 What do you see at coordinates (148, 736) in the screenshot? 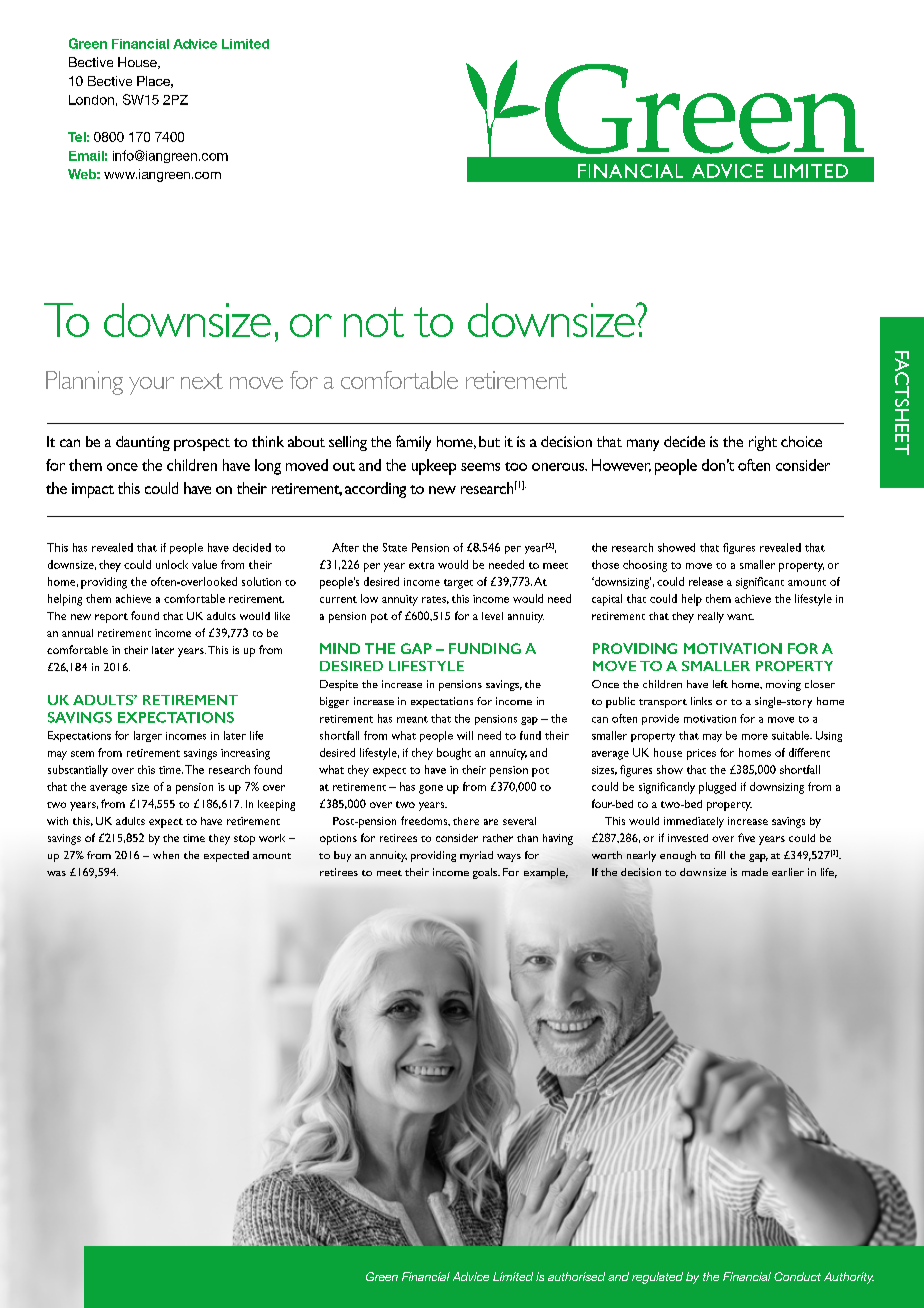
I see `larger` at bounding box center [148, 736].
